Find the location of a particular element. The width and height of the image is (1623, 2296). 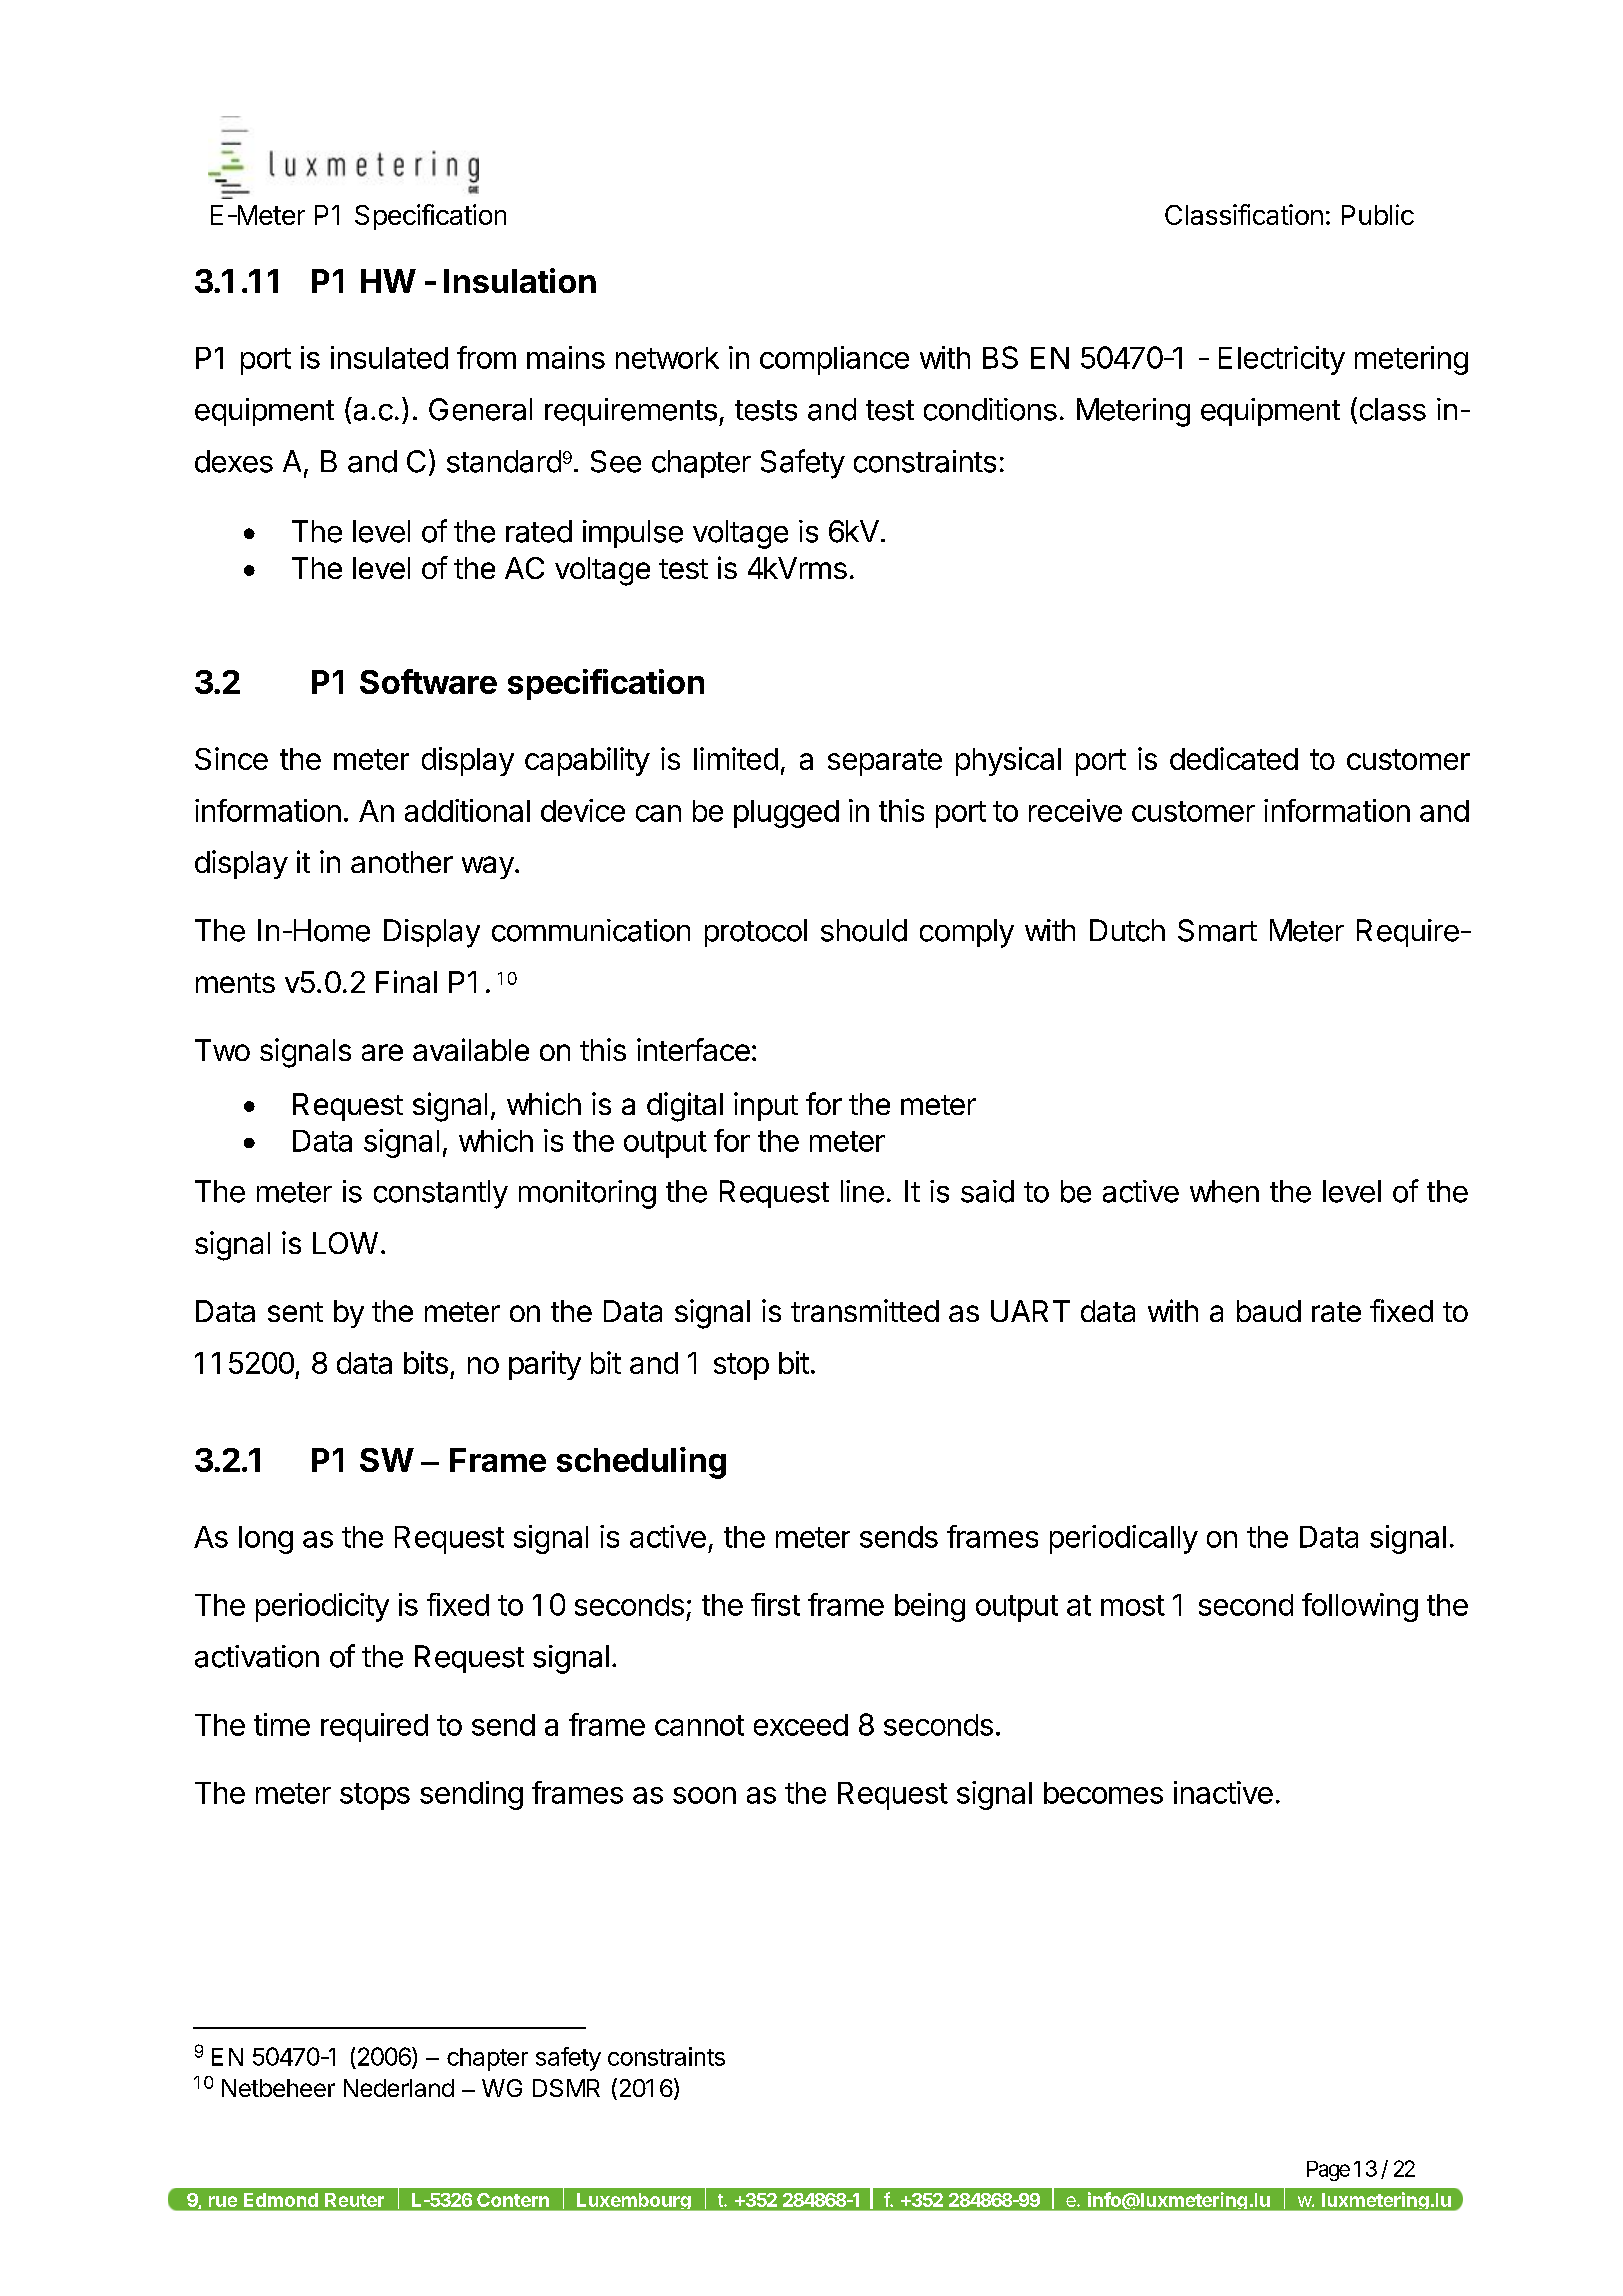

Electricity is located at coordinates (1282, 360).
